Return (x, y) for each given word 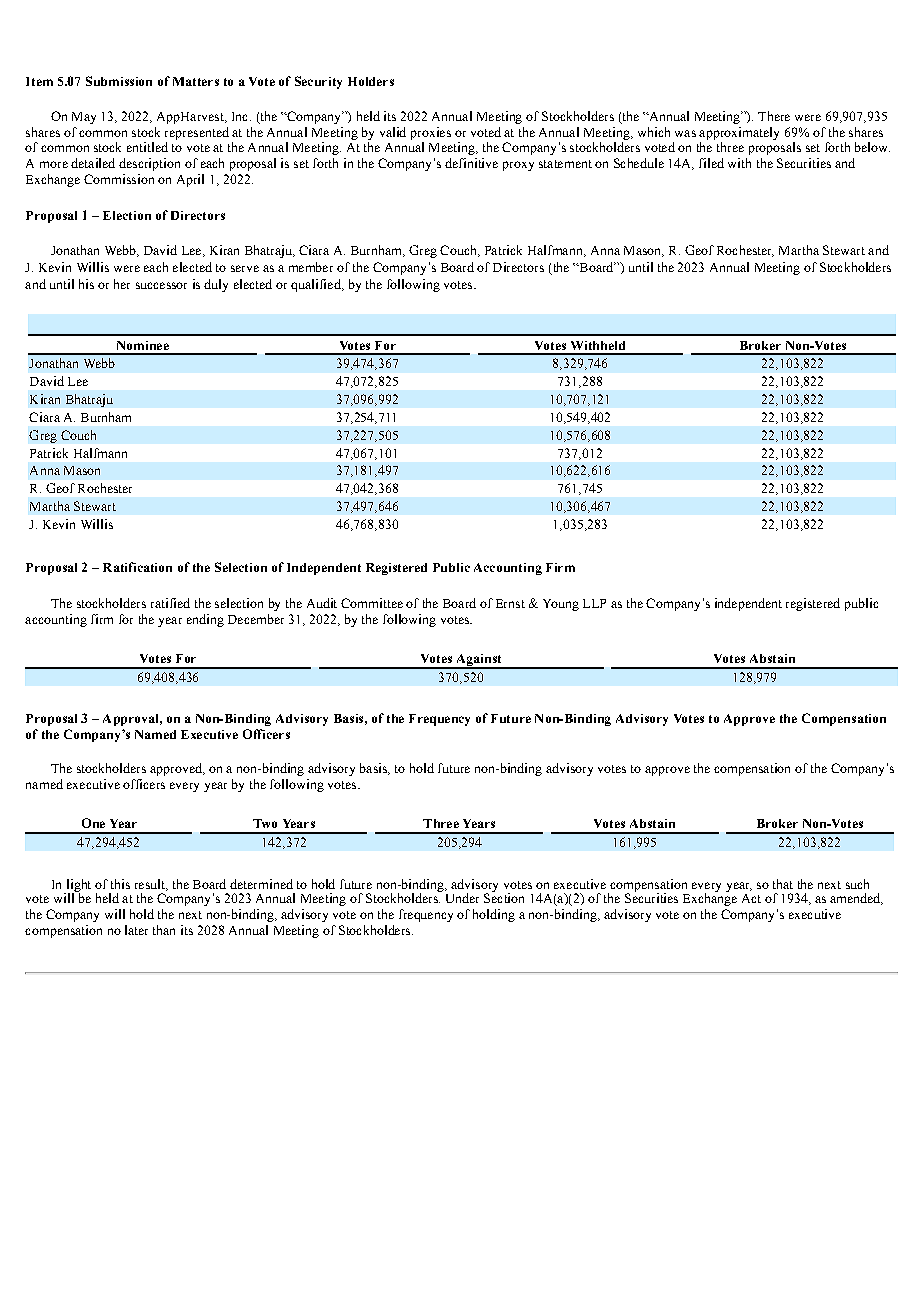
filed (711, 163)
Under (462, 898)
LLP (594, 603)
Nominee (143, 345)
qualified (317, 285)
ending (205, 620)
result (151, 885)
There (774, 116)
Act (751, 898)
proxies (431, 133)
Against (479, 661)
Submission (119, 81)
